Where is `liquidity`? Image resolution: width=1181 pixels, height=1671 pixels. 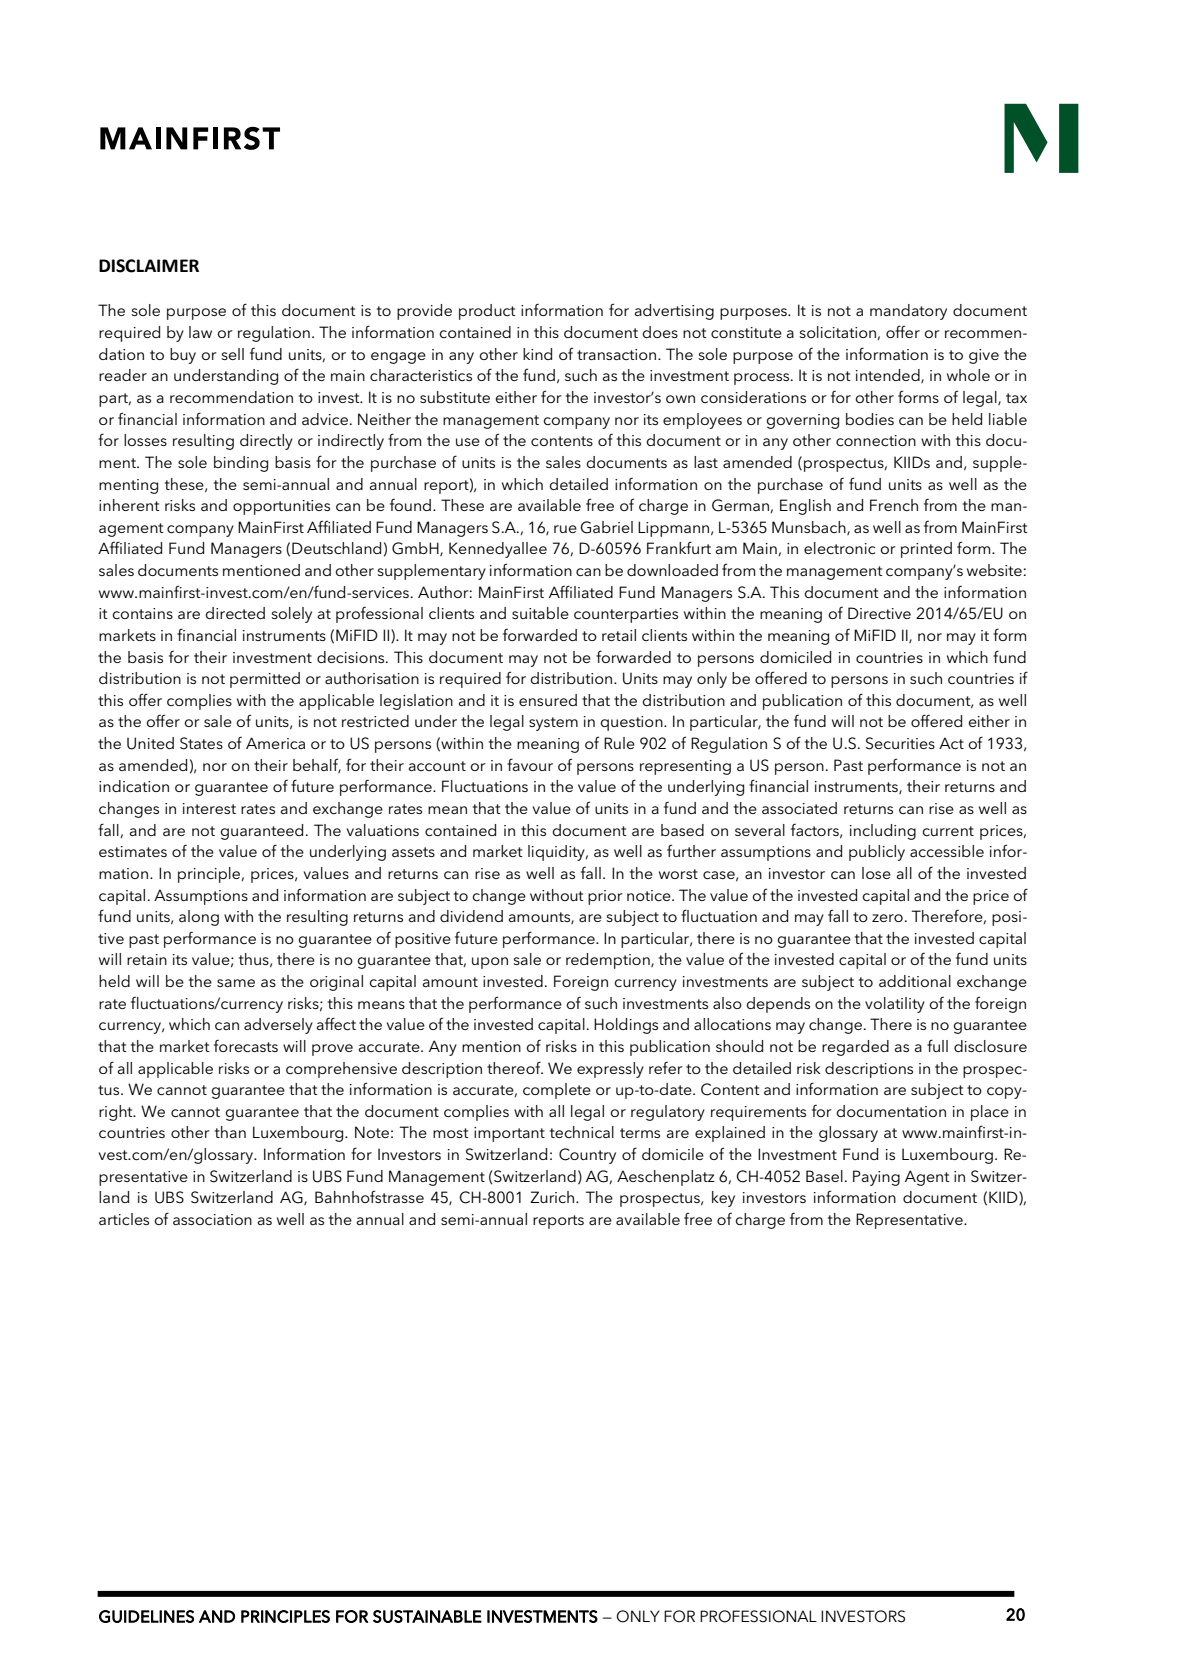
liquidity is located at coordinates (557, 853).
